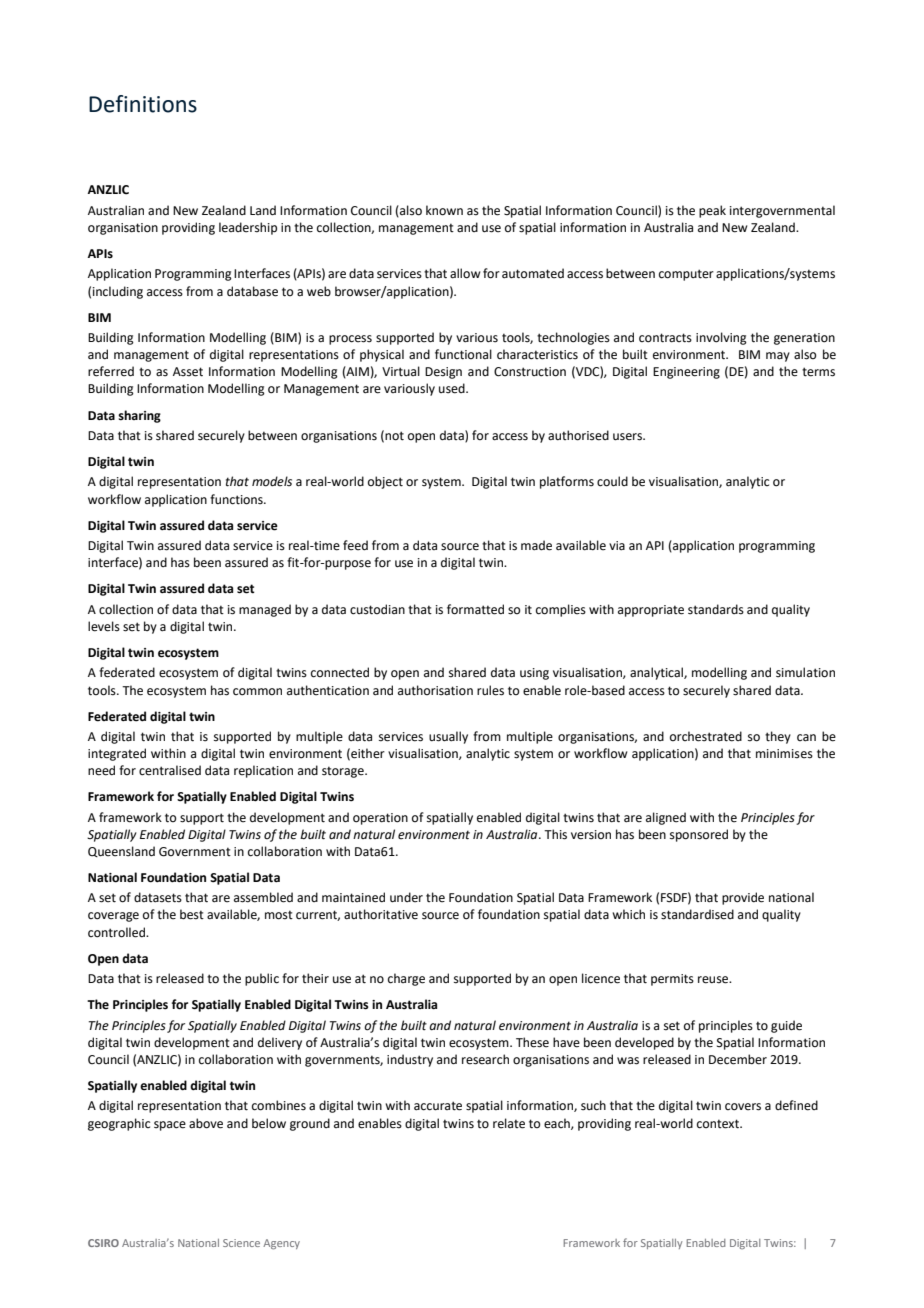  I want to click on Definitions, so click(143, 104).
